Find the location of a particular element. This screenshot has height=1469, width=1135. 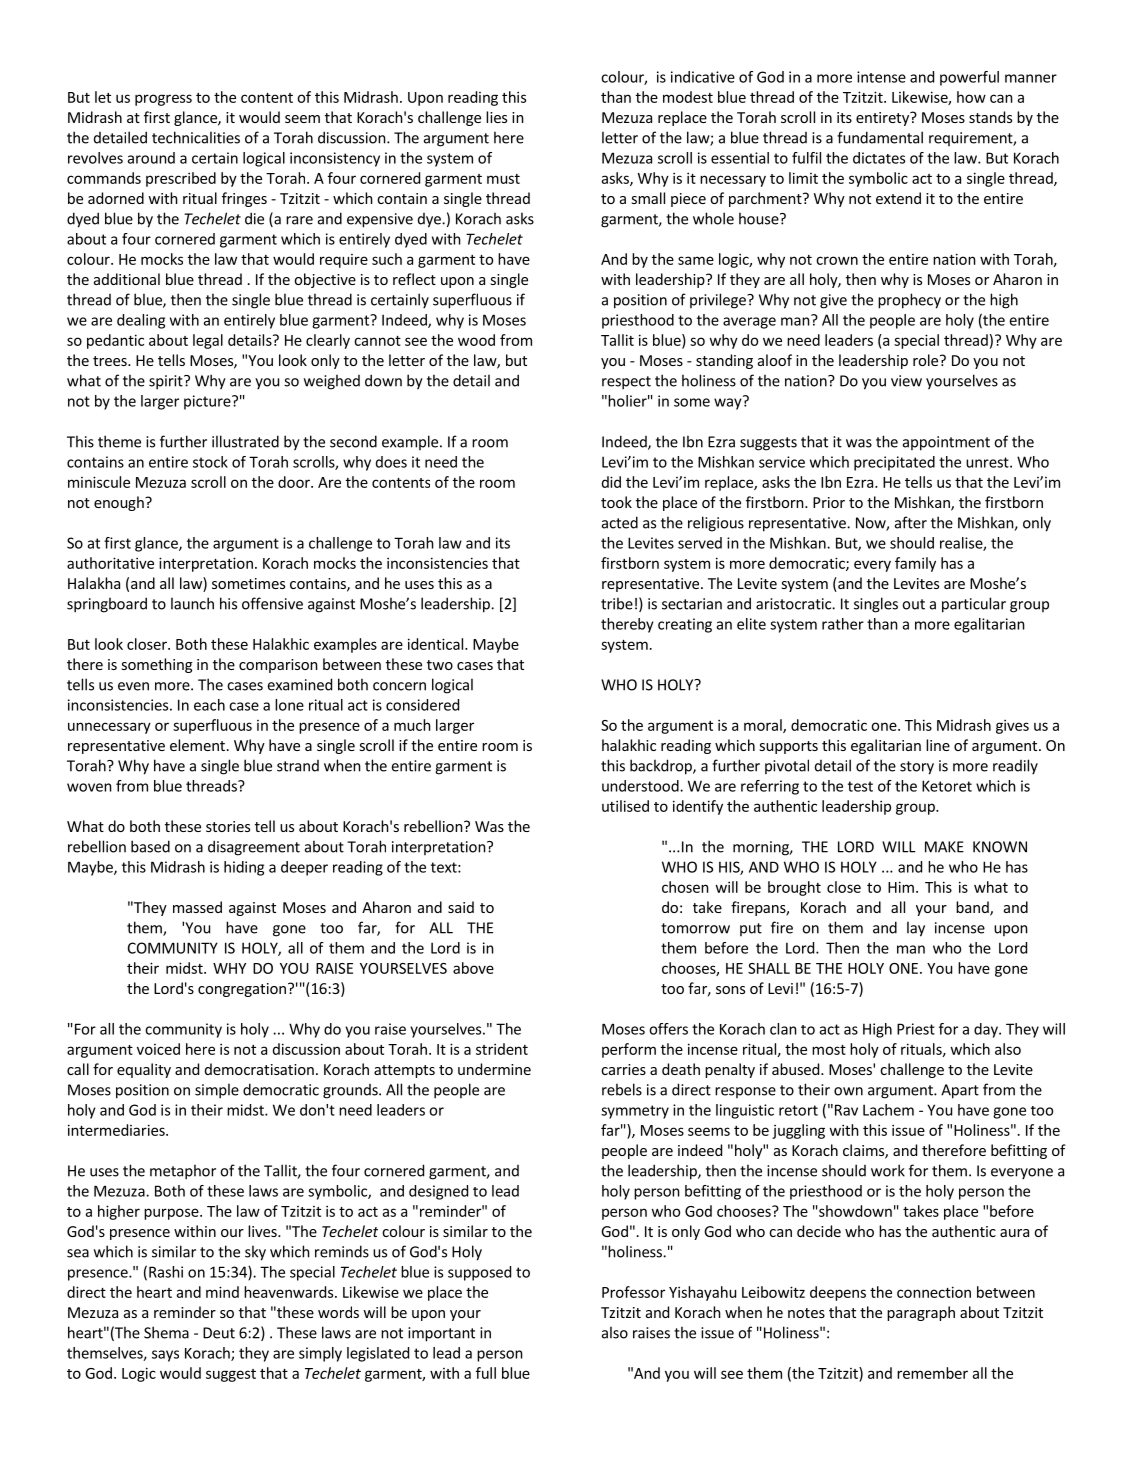

backdrop is located at coordinates (662, 767).
